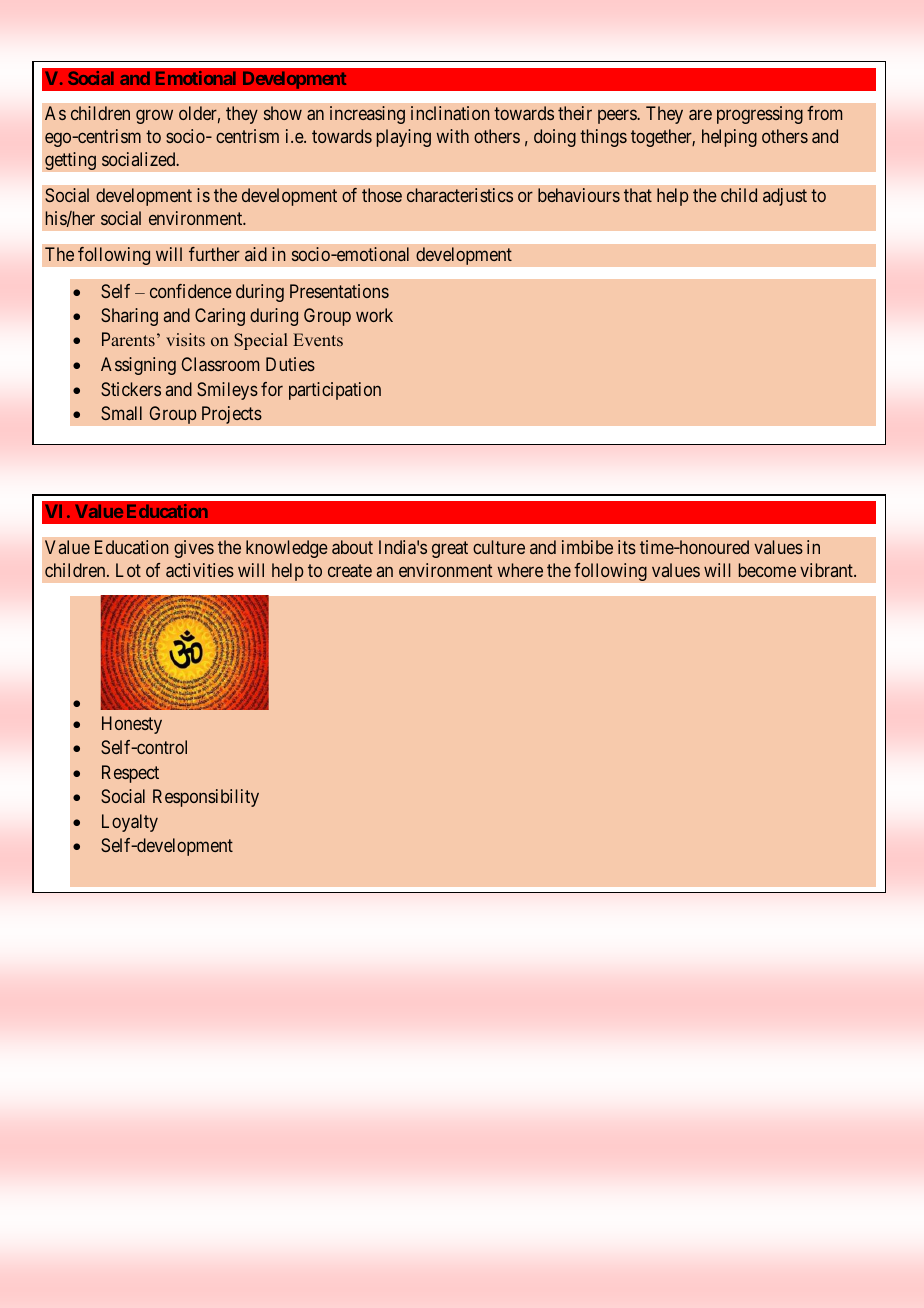 The width and height of the document is (924, 1308). What do you see at coordinates (121, 413) in the document?
I see `Small` at bounding box center [121, 413].
